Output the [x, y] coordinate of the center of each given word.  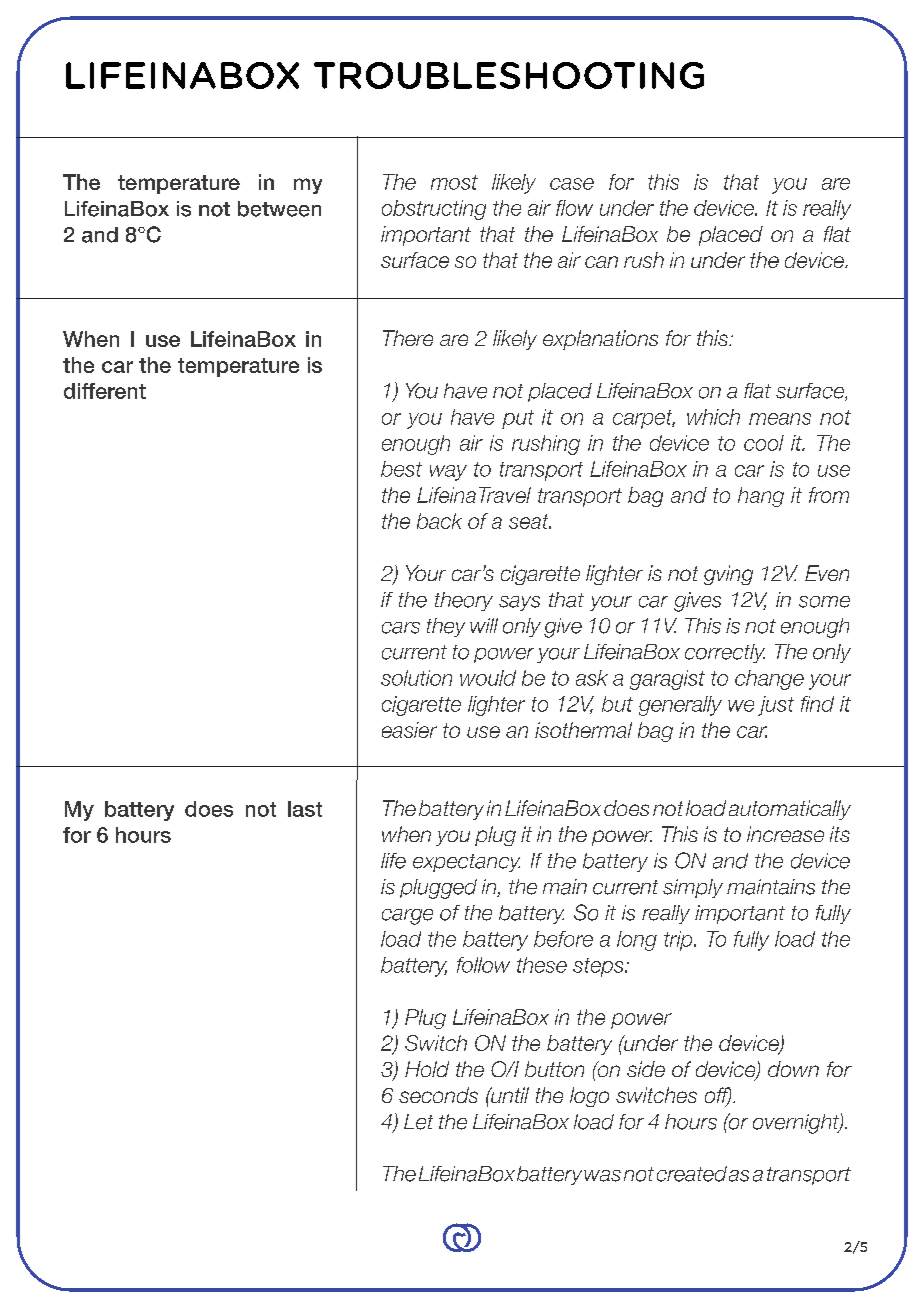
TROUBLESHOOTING [509, 75]
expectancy [466, 863]
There [408, 338]
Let [418, 1122]
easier [409, 730]
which [713, 417]
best [401, 469]
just [776, 706]
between [279, 209]
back [439, 521]
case [572, 184]
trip [679, 941]
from [829, 495]
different [105, 391]
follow [483, 965]
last [305, 809]
